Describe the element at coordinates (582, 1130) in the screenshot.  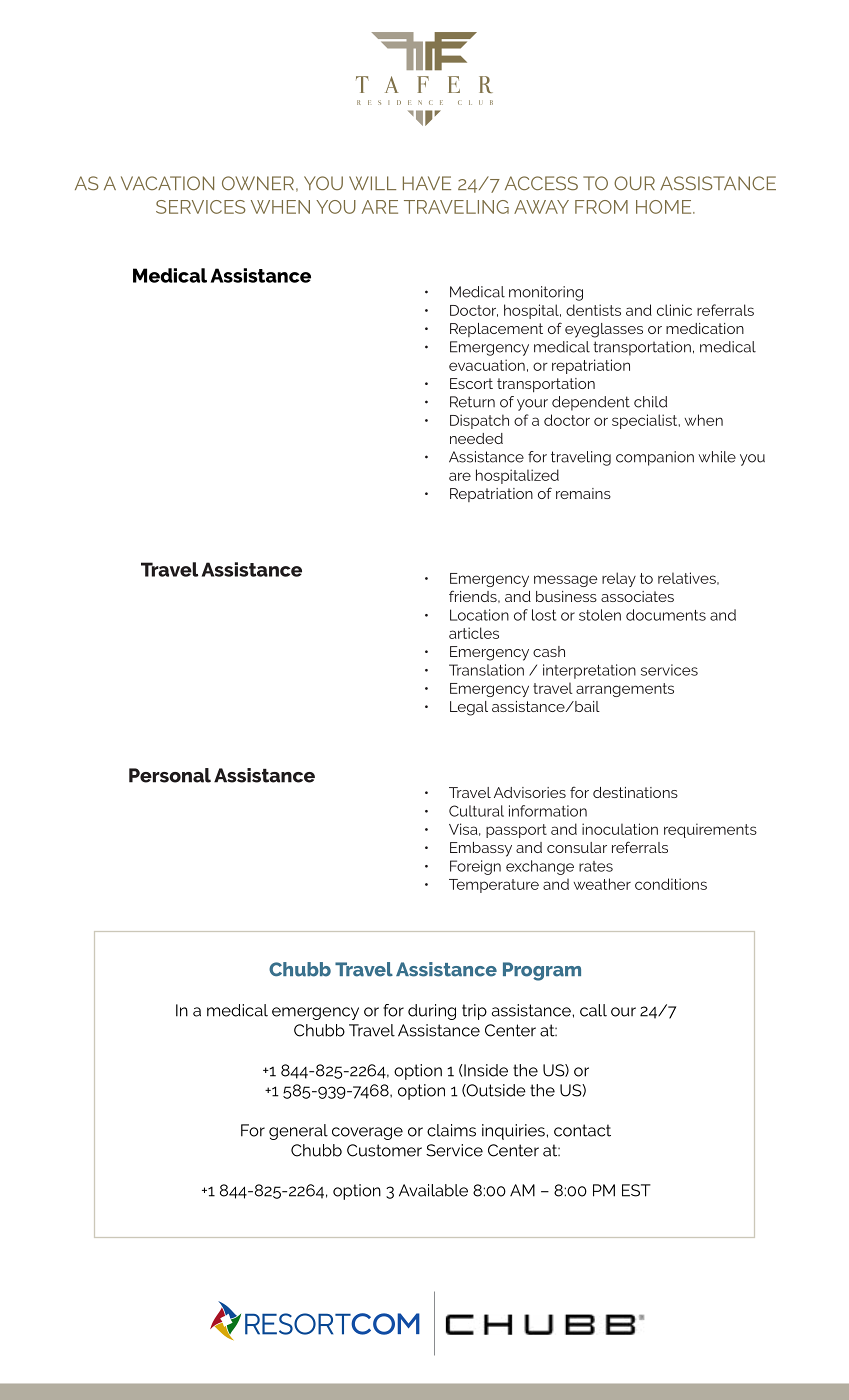
I see `contact` at that location.
